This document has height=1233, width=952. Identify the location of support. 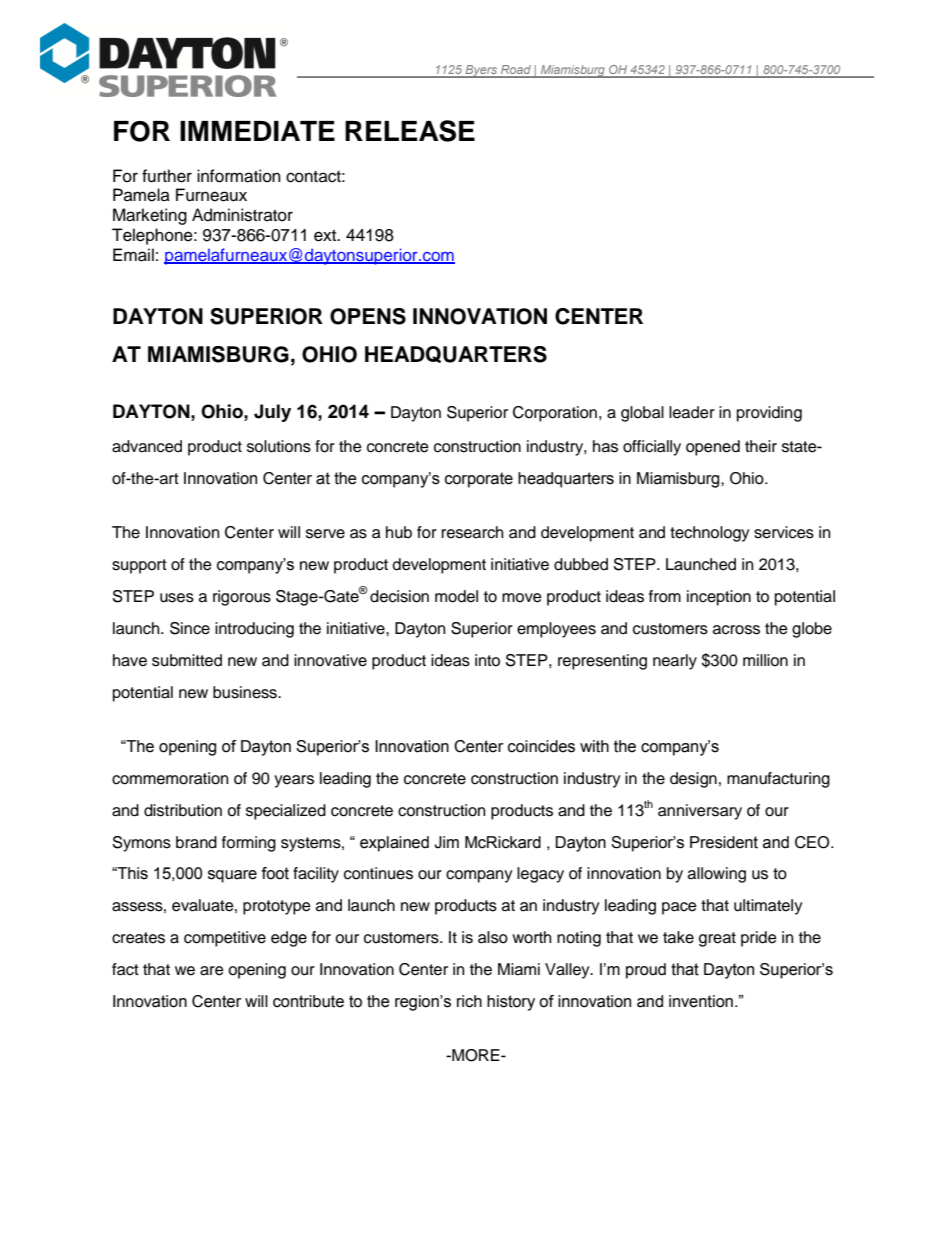
(139, 566).
